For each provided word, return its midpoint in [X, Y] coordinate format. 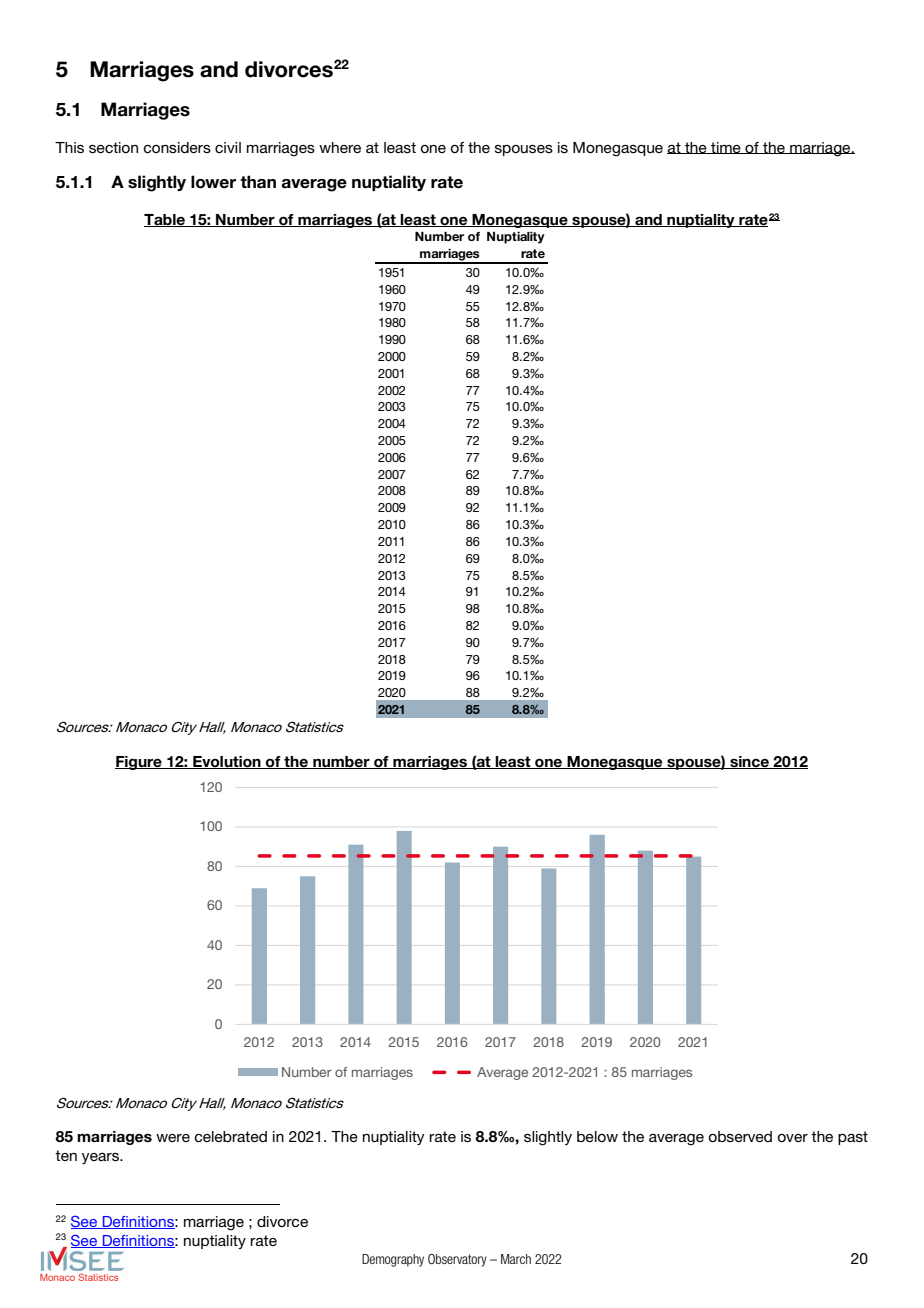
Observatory [457, 1260]
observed [740, 1136]
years [101, 1158]
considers [177, 147]
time [726, 148]
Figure [139, 763]
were [173, 1138]
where [340, 147]
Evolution [227, 762]
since [749, 762]
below [597, 1136]
